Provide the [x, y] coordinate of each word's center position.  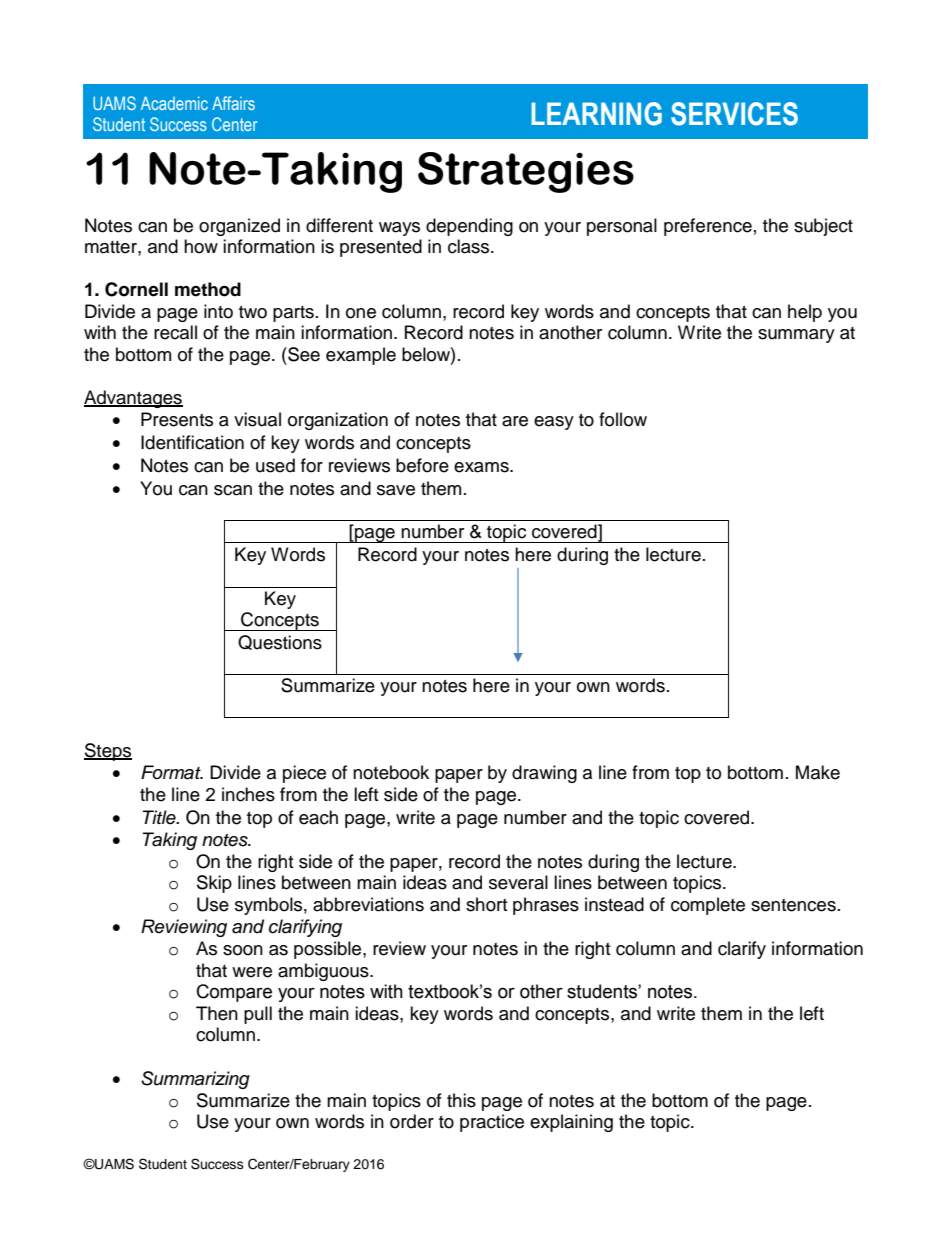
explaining [571, 1123]
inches [248, 794]
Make [818, 772]
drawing [544, 774]
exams [482, 467]
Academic [174, 103]
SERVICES [734, 114]
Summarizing [195, 1080]
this [461, 1100]
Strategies [526, 172]
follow [623, 419]
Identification [192, 442]
